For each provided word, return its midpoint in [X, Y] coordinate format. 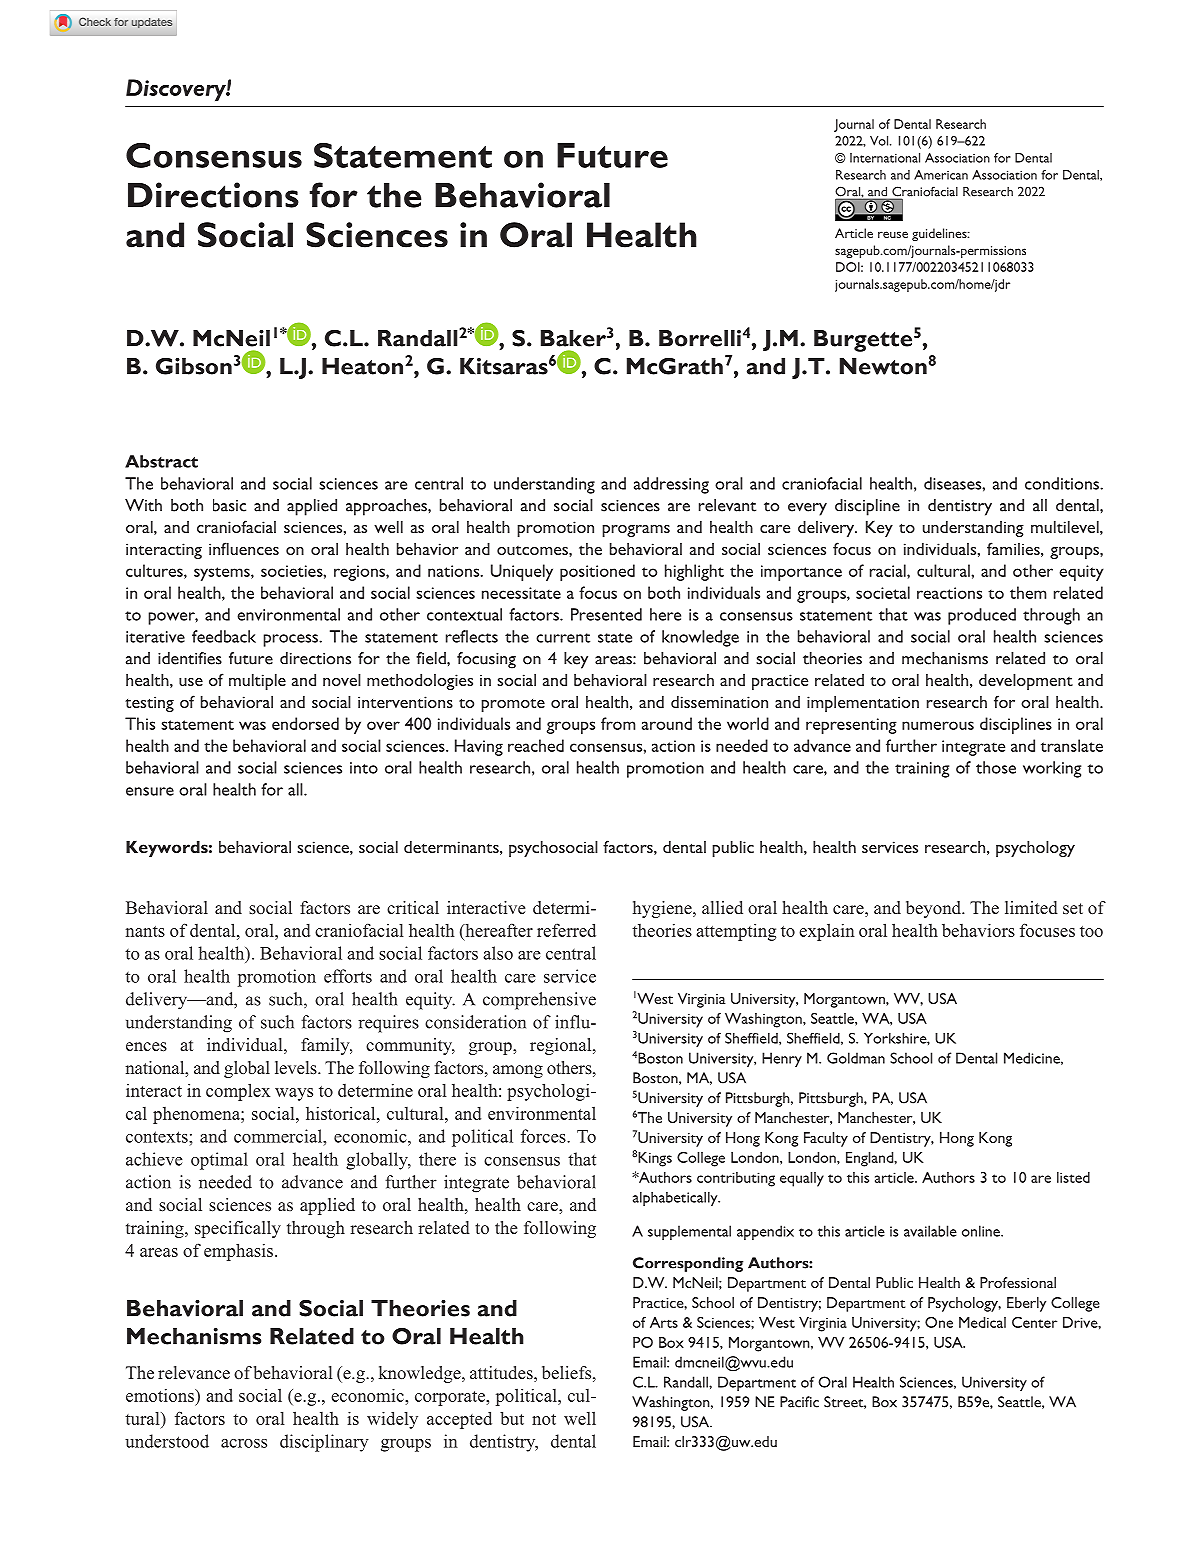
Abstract [161, 461]
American [941, 175]
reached [536, 745]
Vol [880, 141]
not [544, 1419]
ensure [150, 791]
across [244, 1443]
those [996, 767]
